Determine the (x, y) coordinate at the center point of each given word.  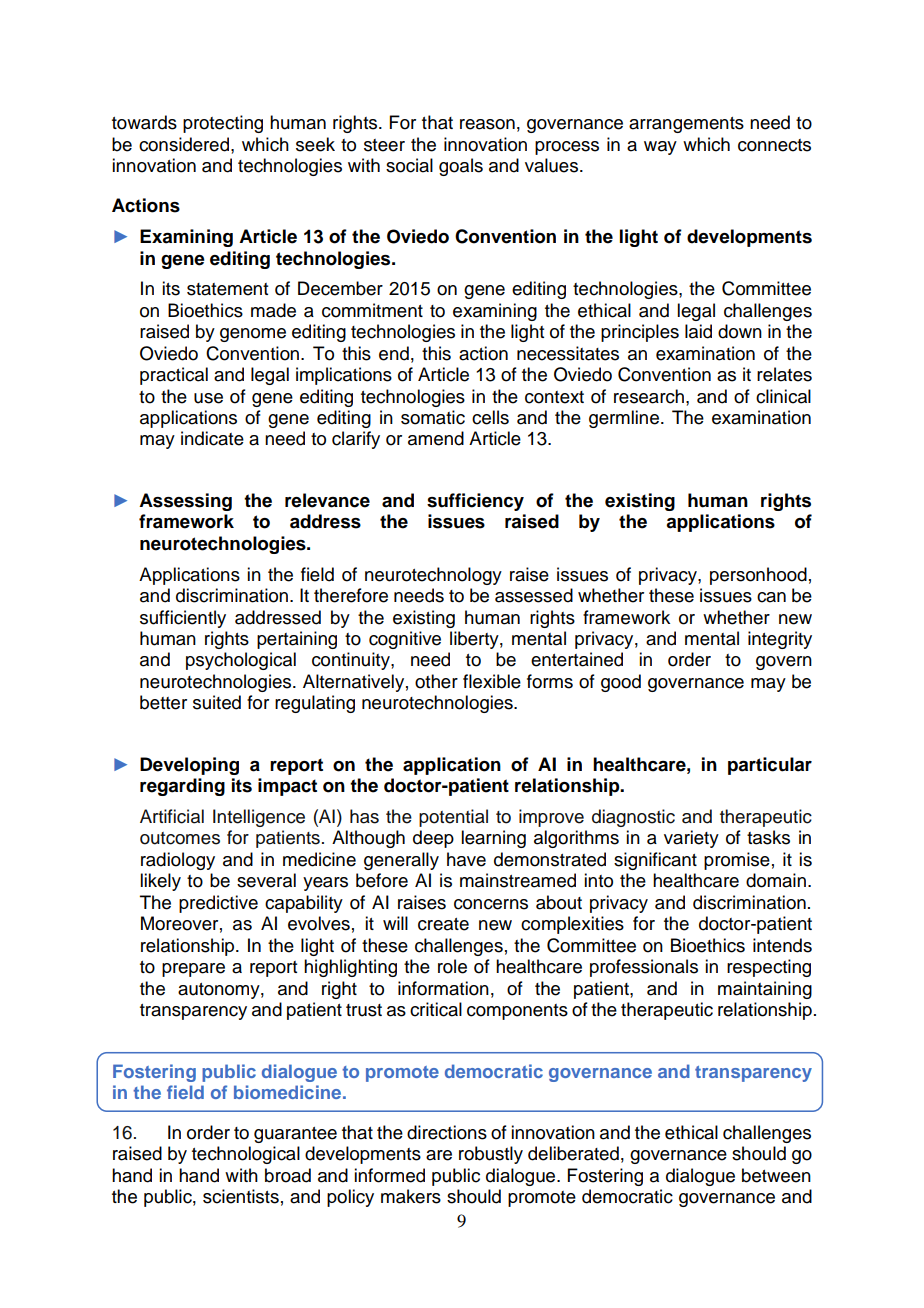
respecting (769, 968)
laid (698, 331)
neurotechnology (433, 576)
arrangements (686, 125)
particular (770, 766)
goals (461, 167)
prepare (193, 970)
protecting (223, 124)
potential (453, 818)
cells (490, 417)
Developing (189, 766)
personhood (758, 576)
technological (246, 1155)
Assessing (185, 502)
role (452, 966)
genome (253, 335)
